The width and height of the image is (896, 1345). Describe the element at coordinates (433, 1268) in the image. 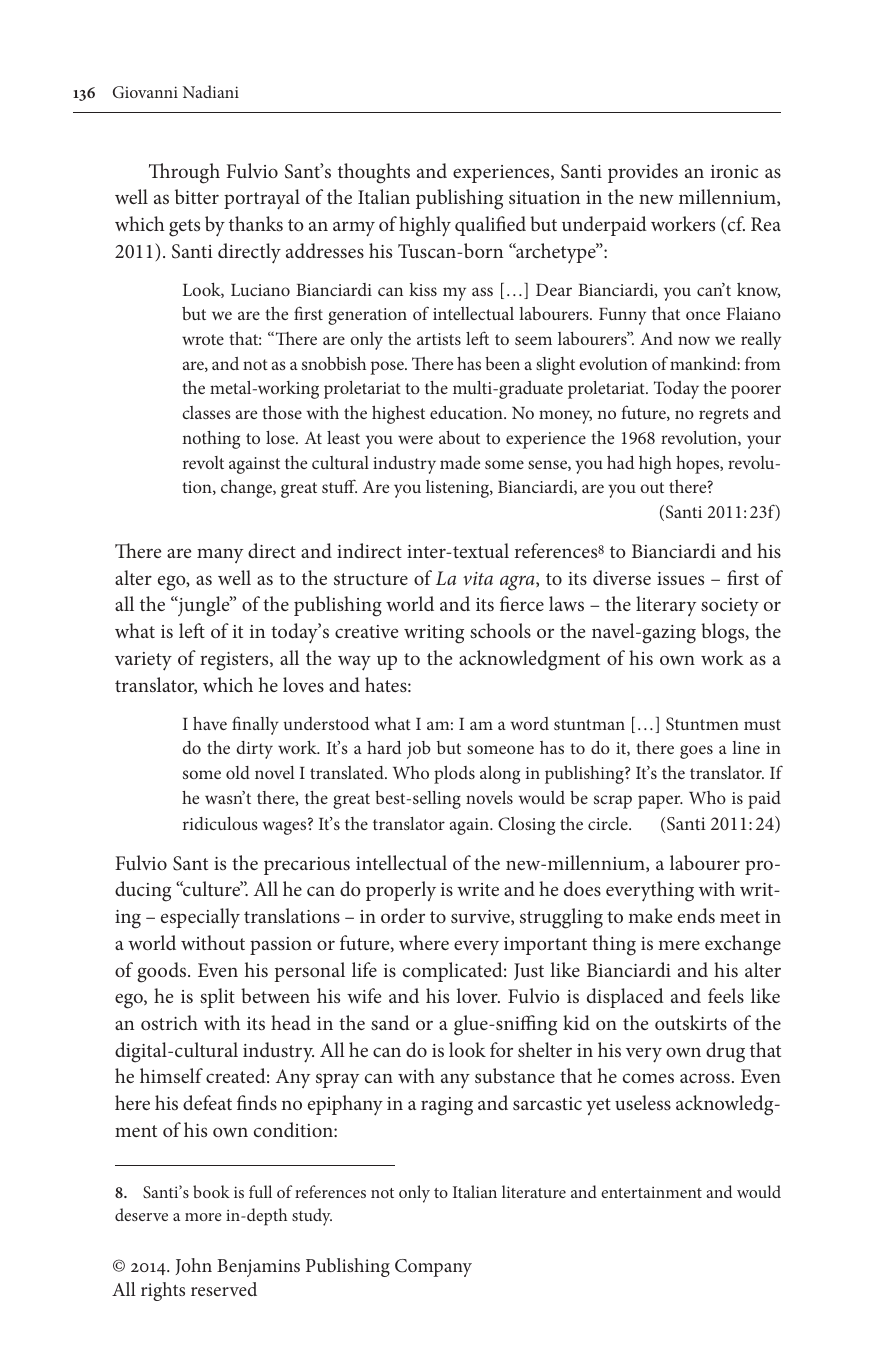

I see `Company` at that location.
